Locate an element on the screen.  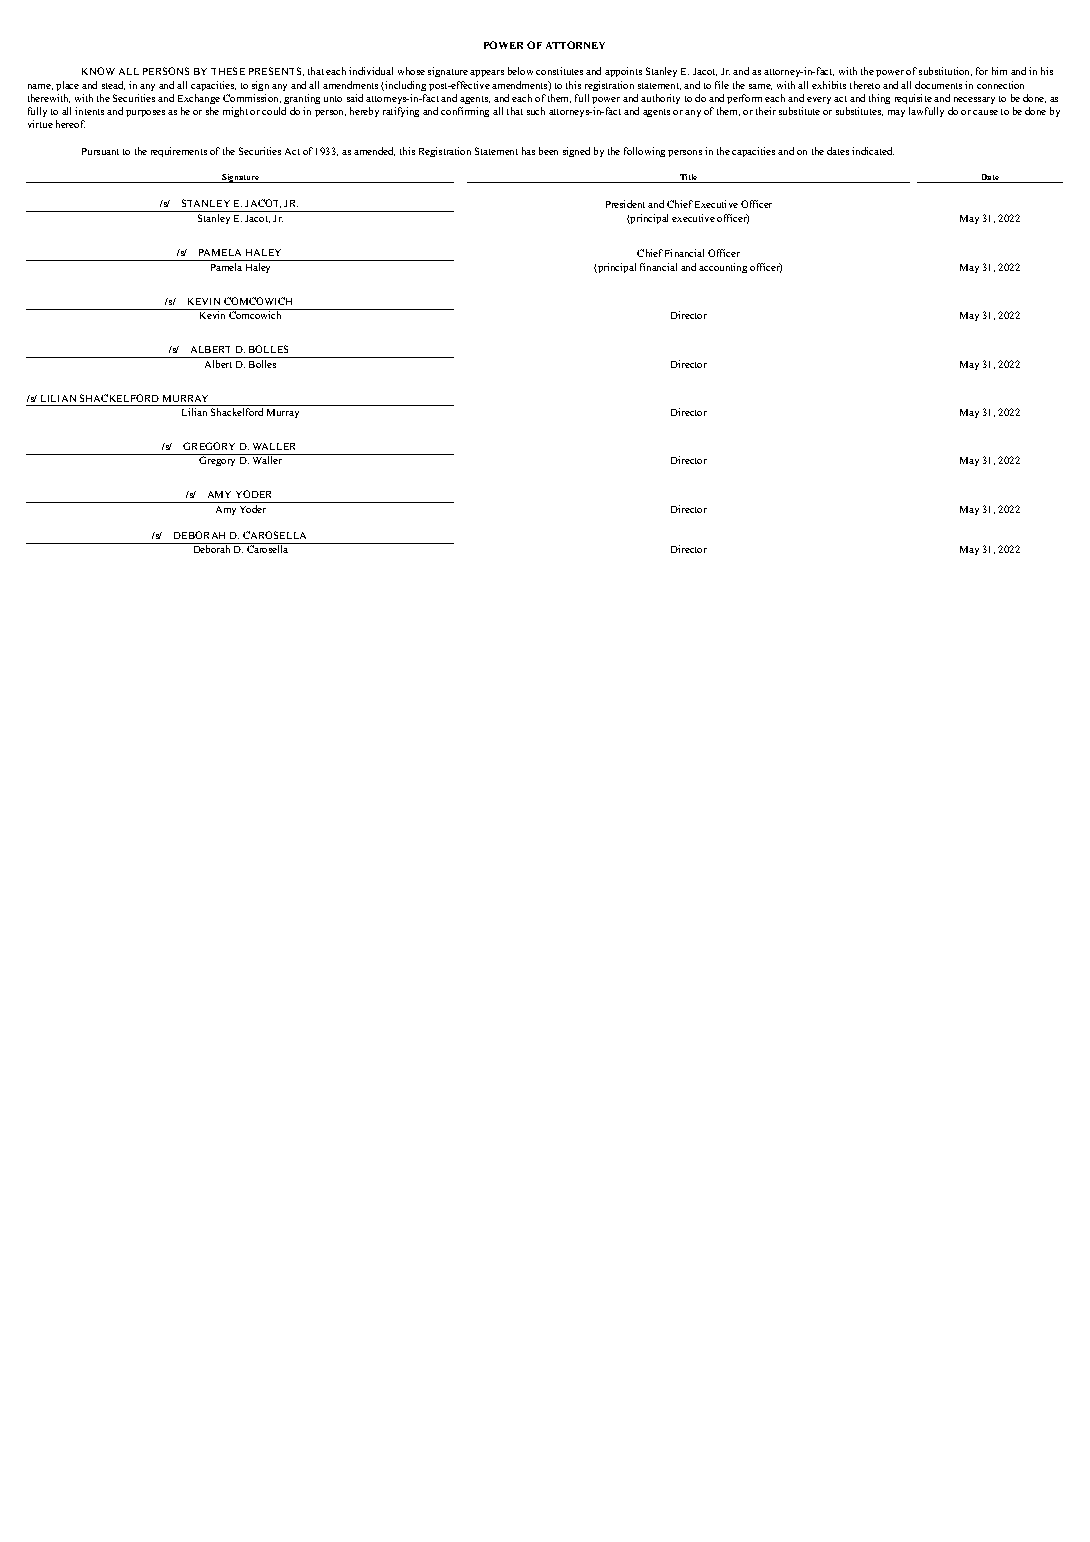
been is located at coordinates (548, 151).
